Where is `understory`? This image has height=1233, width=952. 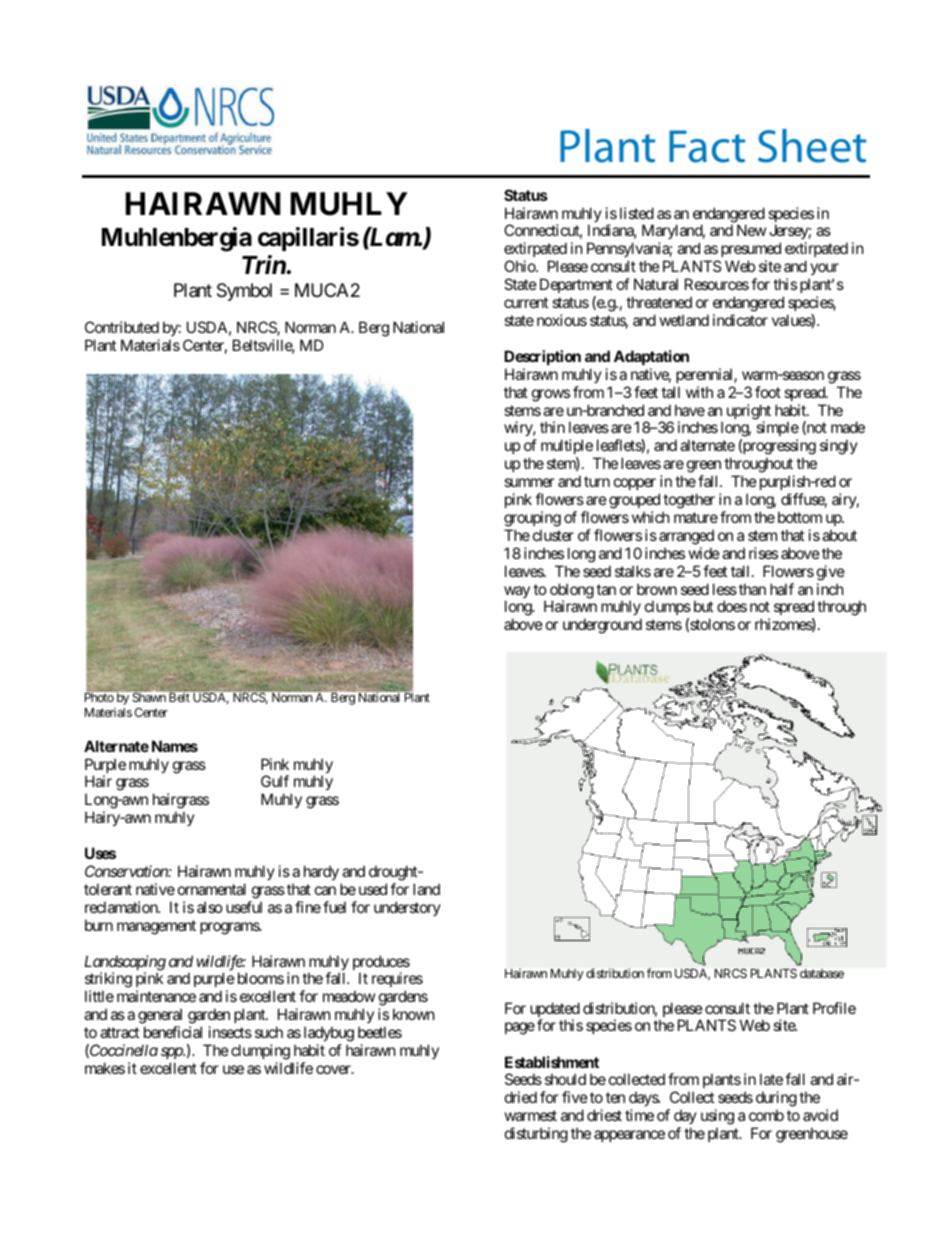
understory is located at coordinates (407, 908).
